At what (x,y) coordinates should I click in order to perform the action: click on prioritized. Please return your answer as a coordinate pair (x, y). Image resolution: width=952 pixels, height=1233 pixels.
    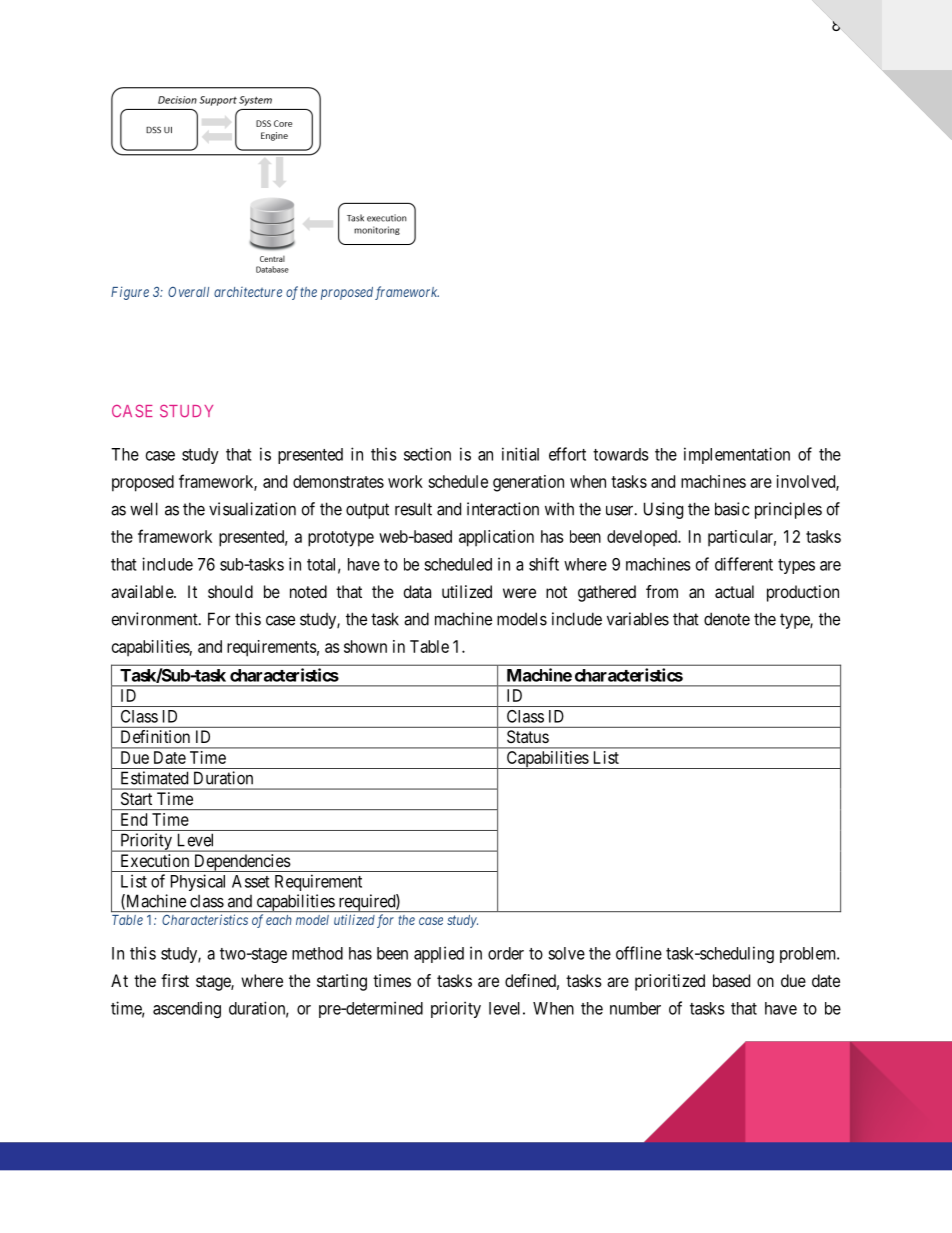
    Looking at the image, I should click on (670, 982).
